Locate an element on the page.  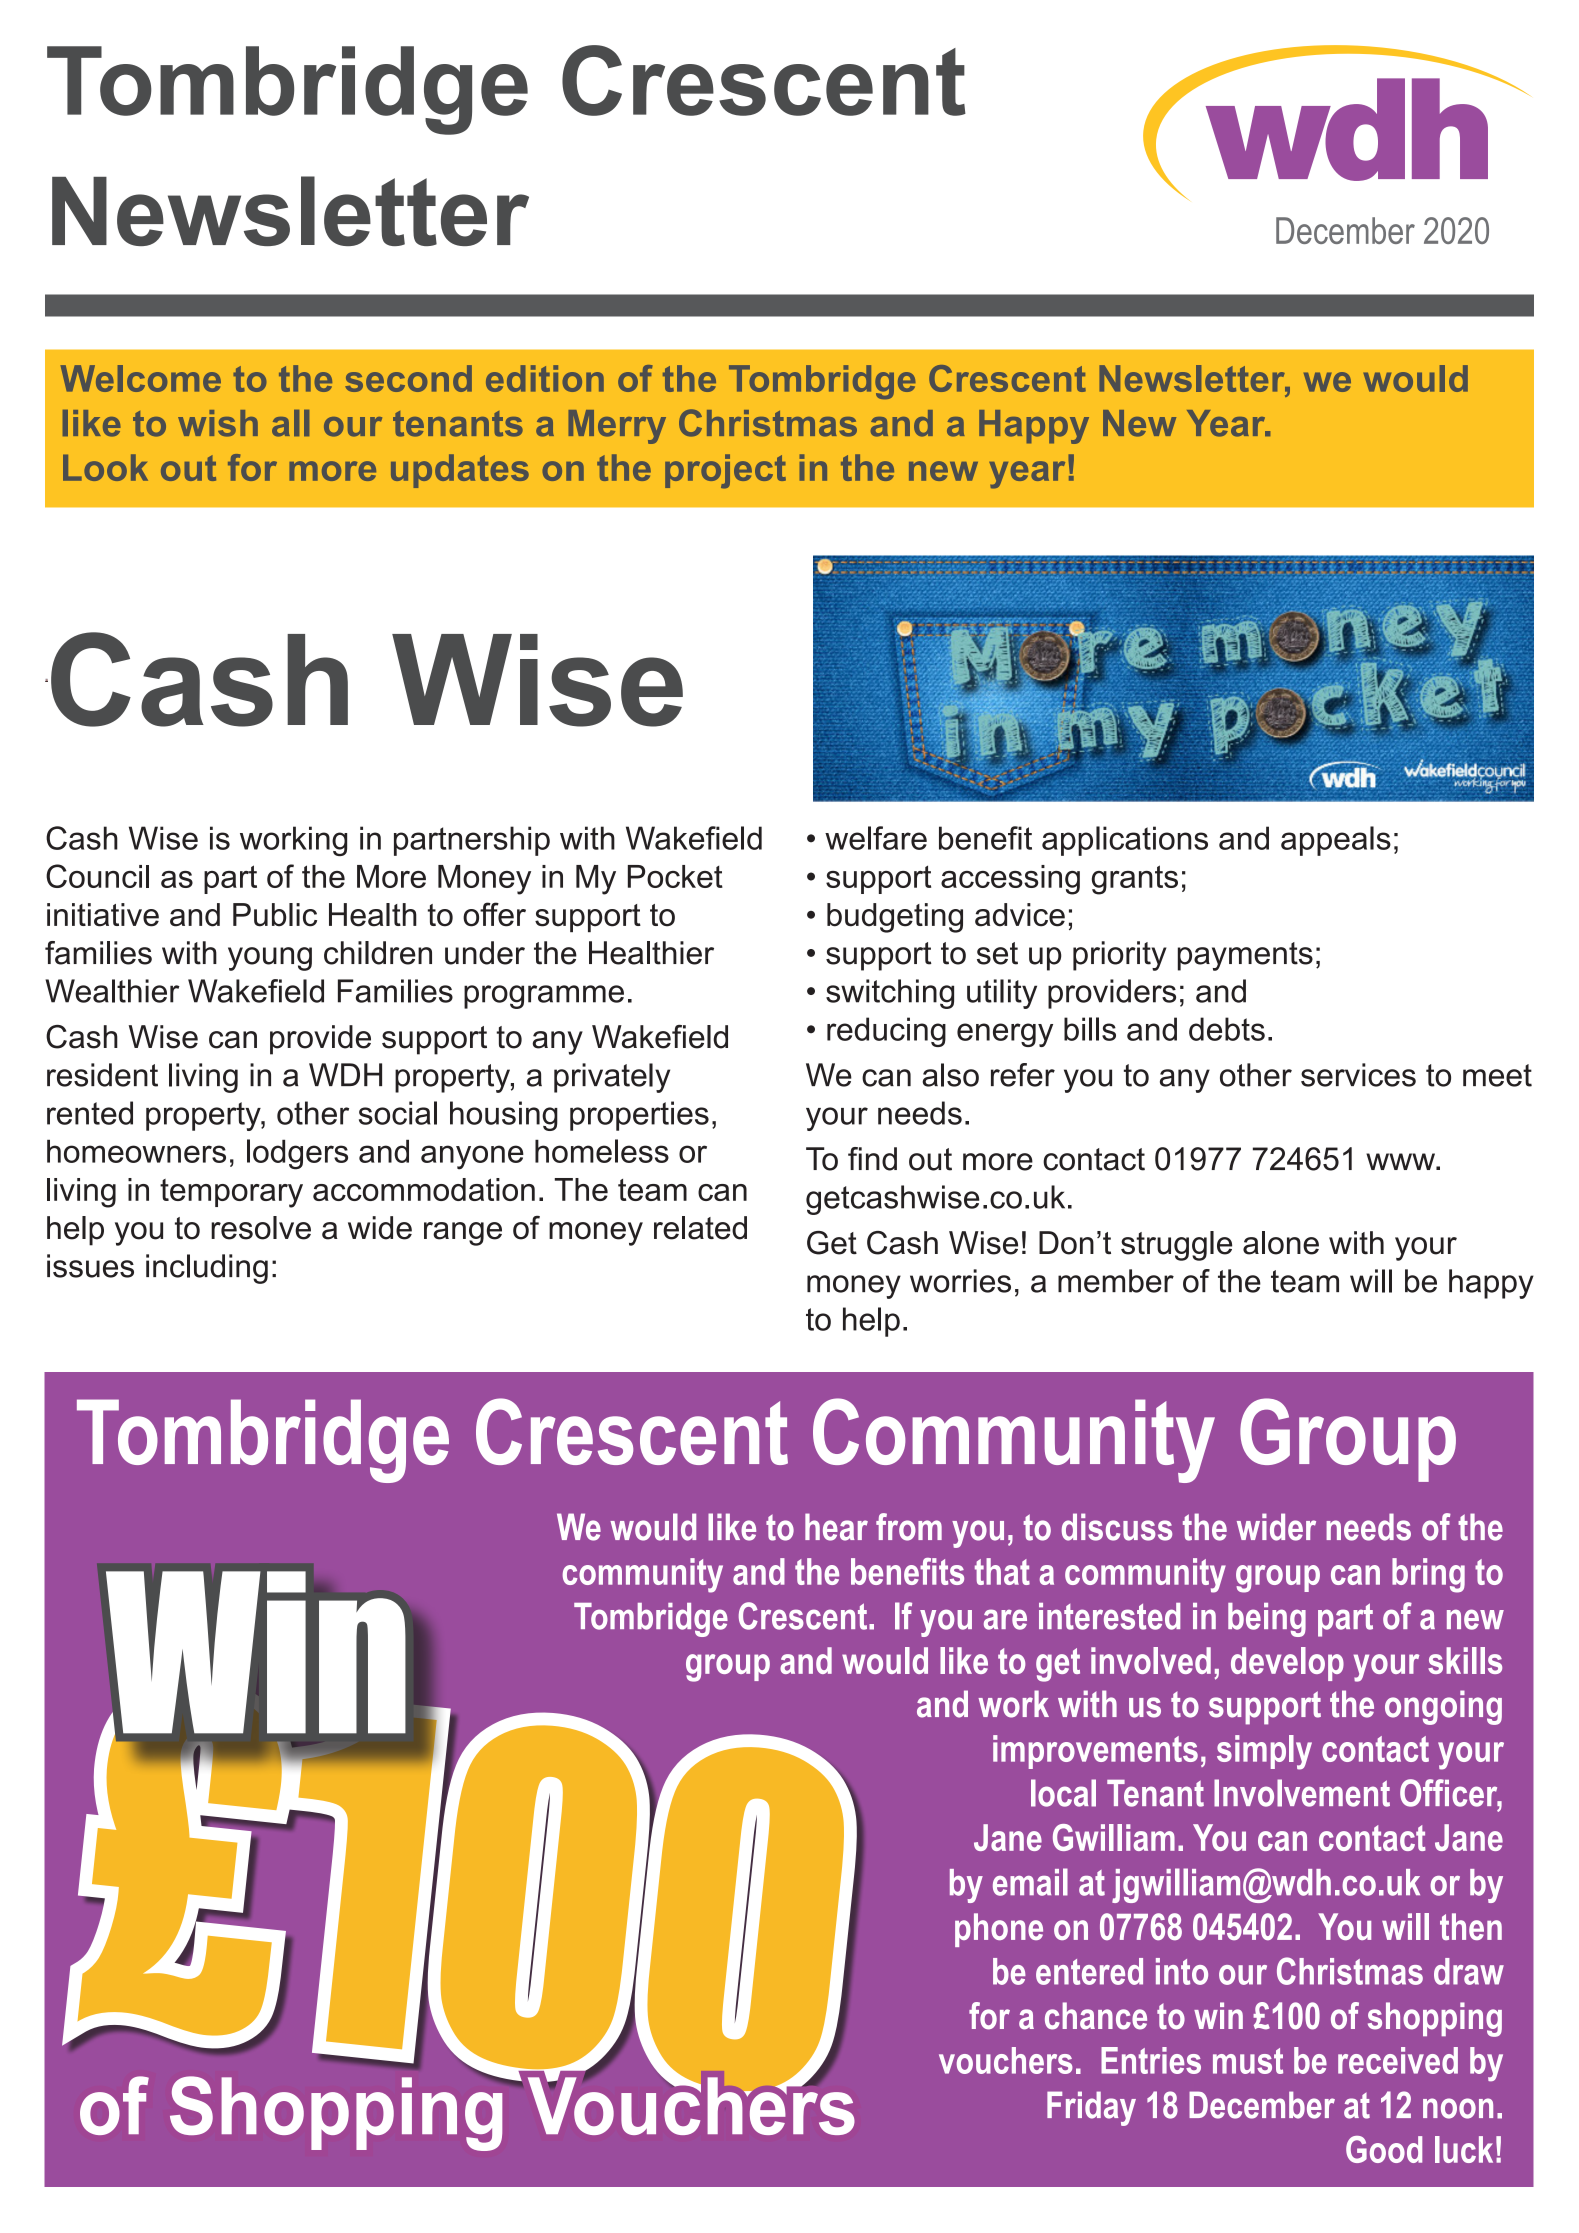
welfare is located at coordinates (876, 838).
